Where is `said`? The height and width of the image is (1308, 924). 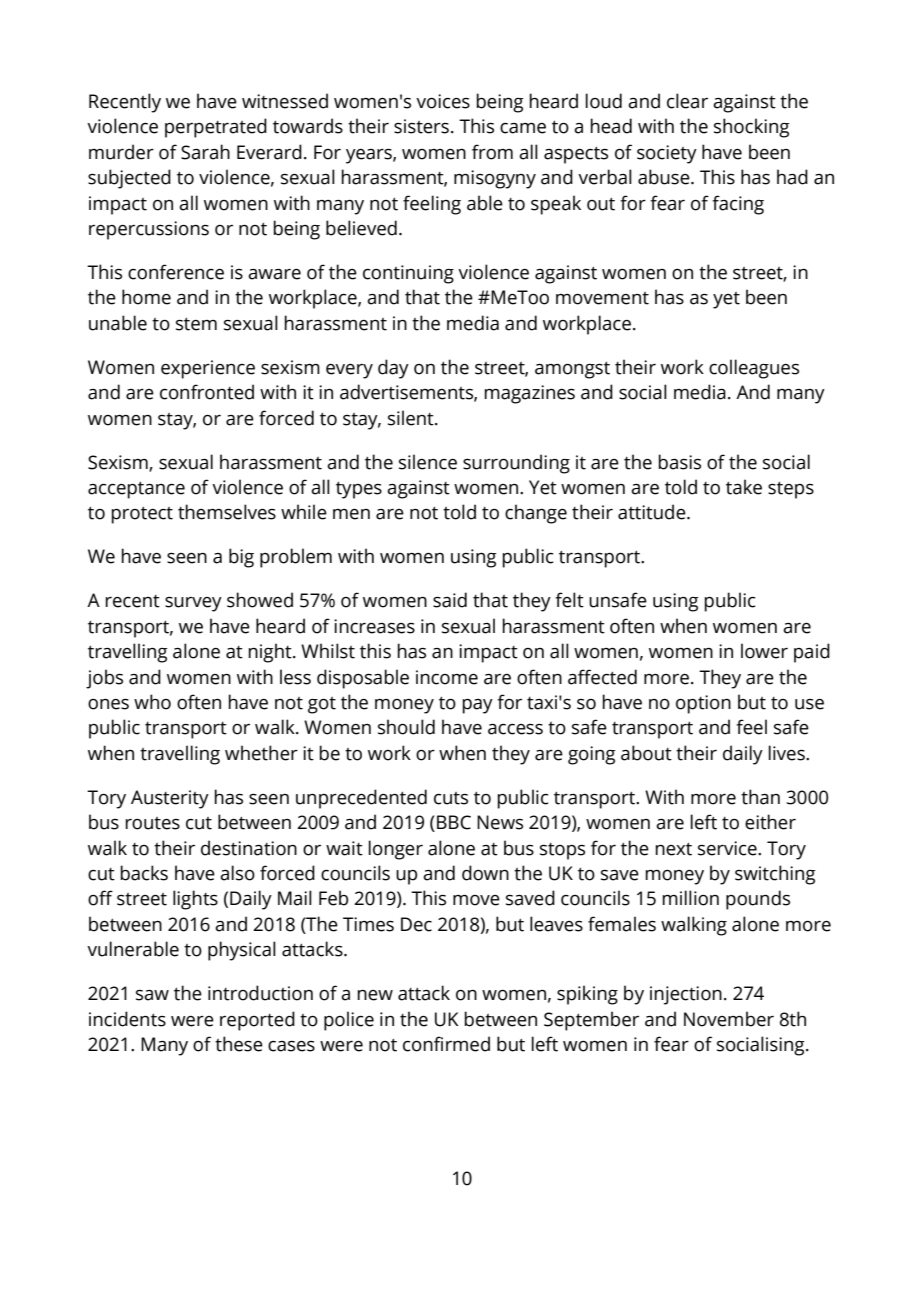 said is located at coordinates (450, 600).
